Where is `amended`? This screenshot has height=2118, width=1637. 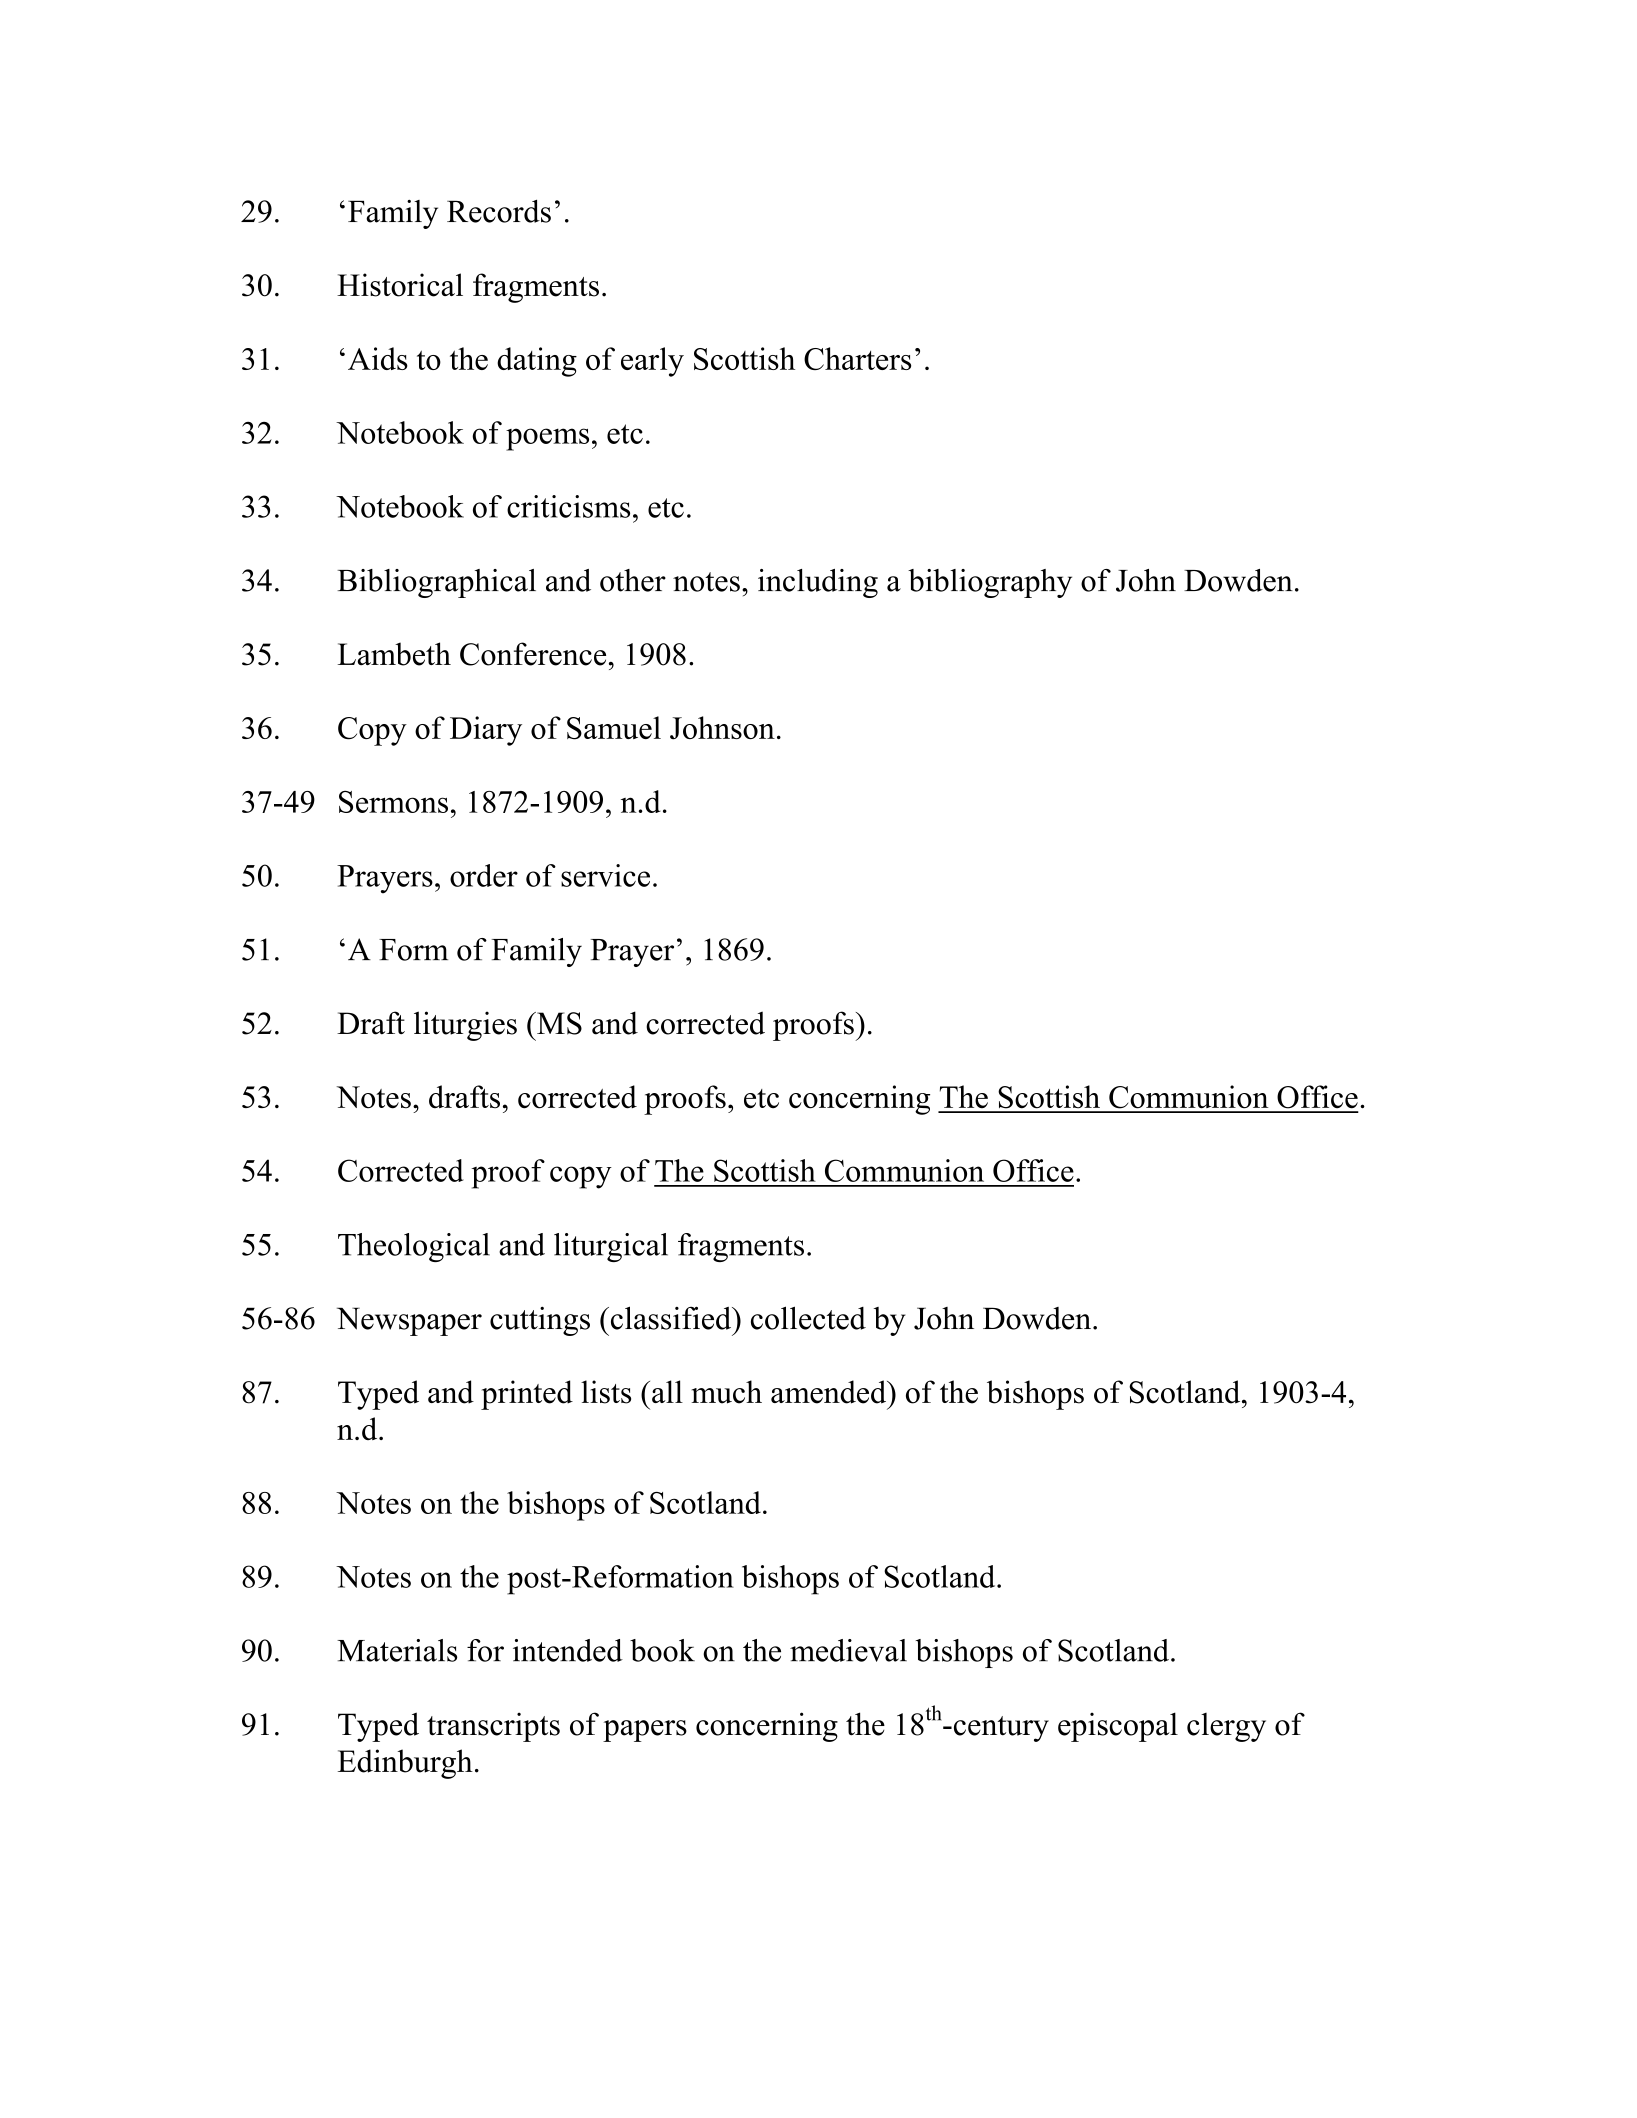 amended is located at coordinates (830, 1392).
